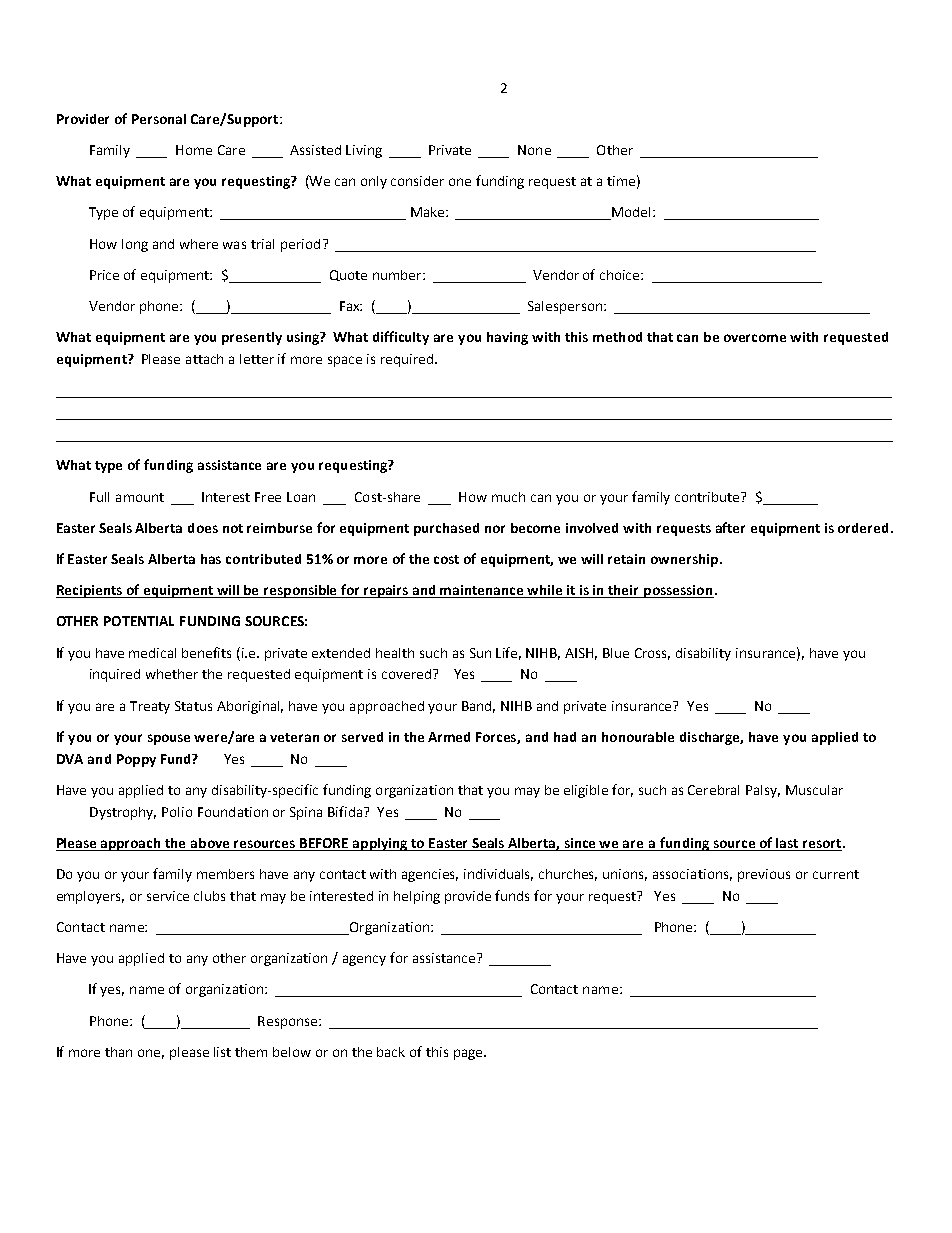 The width and height of the page is (952, 1233). I want to click on amount, so click(140, 497).
